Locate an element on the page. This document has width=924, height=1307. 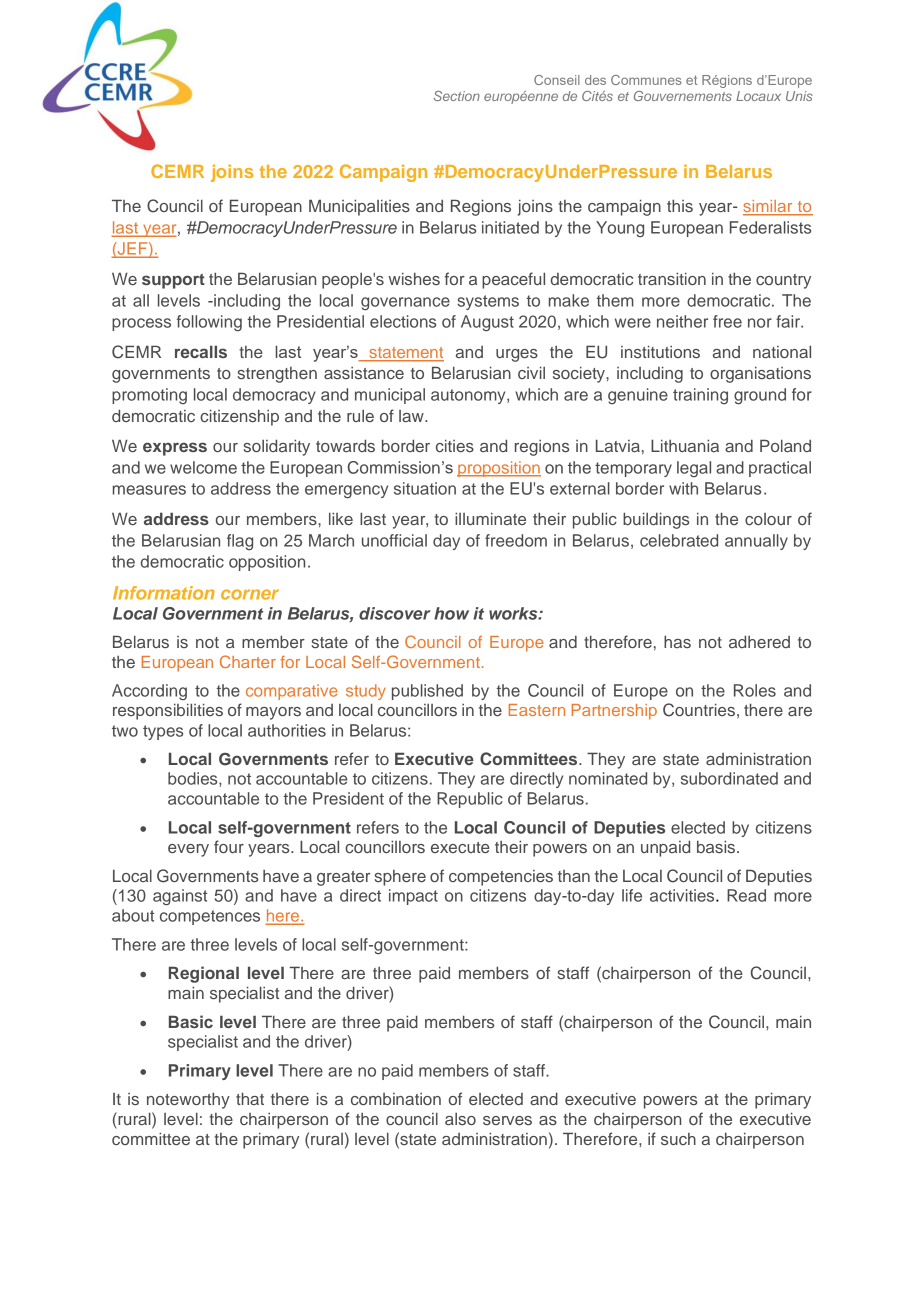
cities is located at coordinates (455, 446).
